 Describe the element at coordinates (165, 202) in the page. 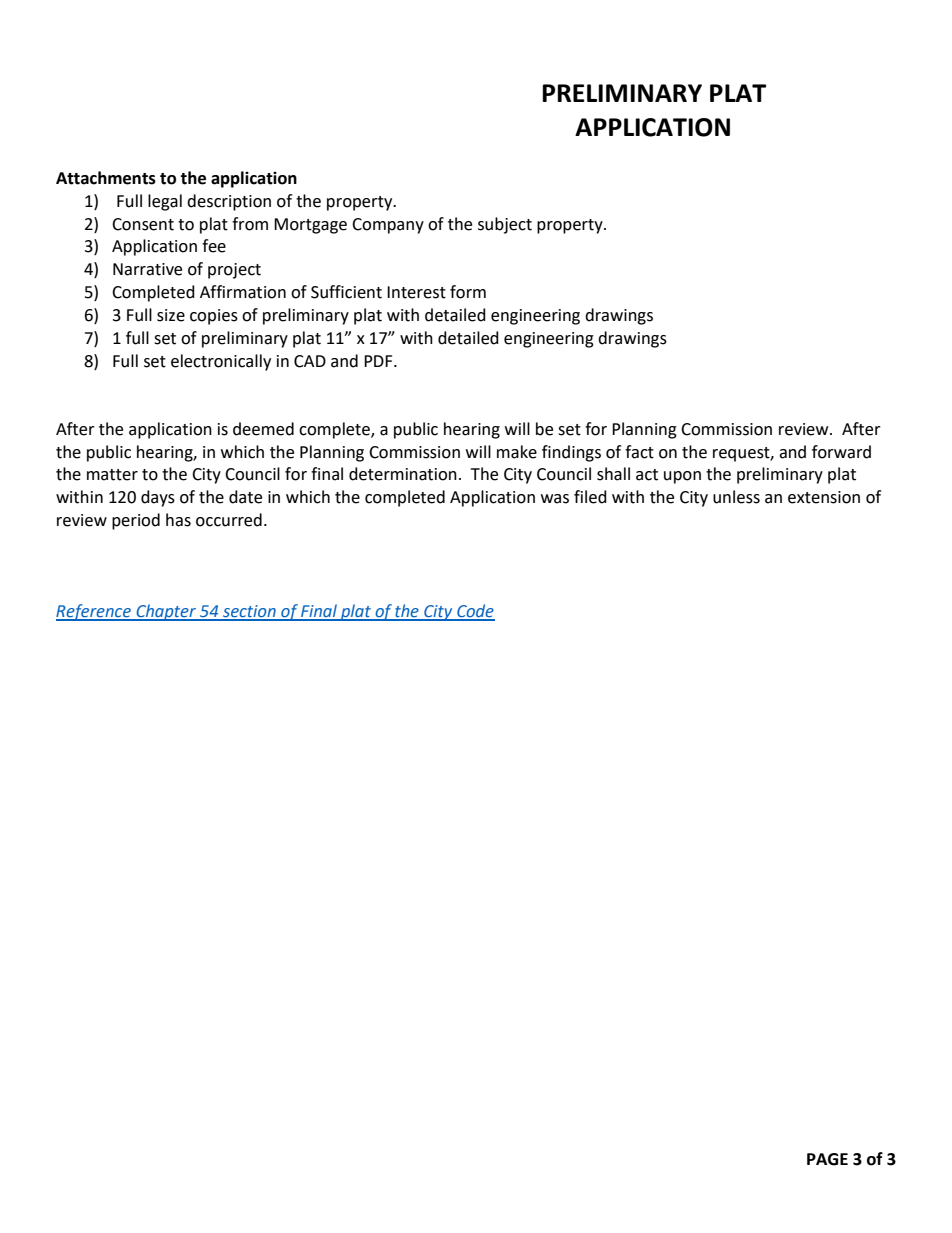

I see `legal` at that location.
